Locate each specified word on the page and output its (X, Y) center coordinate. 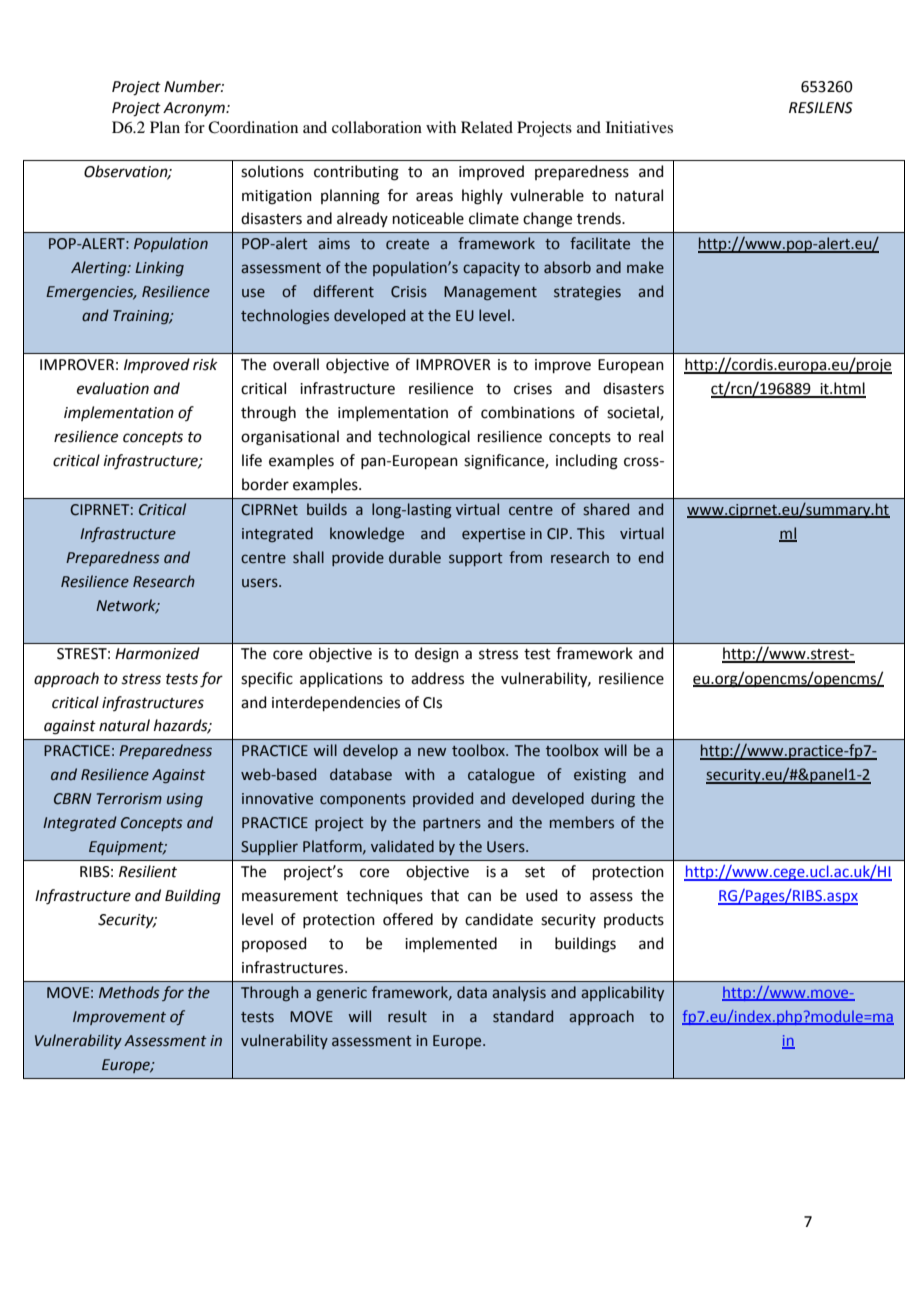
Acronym (195, 109)
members (582, 822)
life (252, 460)
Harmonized (157, 653)
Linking (159, 268)
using (185, 800)
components (363, 800)
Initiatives (639, 127)
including (587, 462)
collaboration (377, 127)
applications (341, 679)
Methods (129, 992)
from (525, 557)
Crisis (409, 292)
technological (424, 438)
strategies (587, 293)
